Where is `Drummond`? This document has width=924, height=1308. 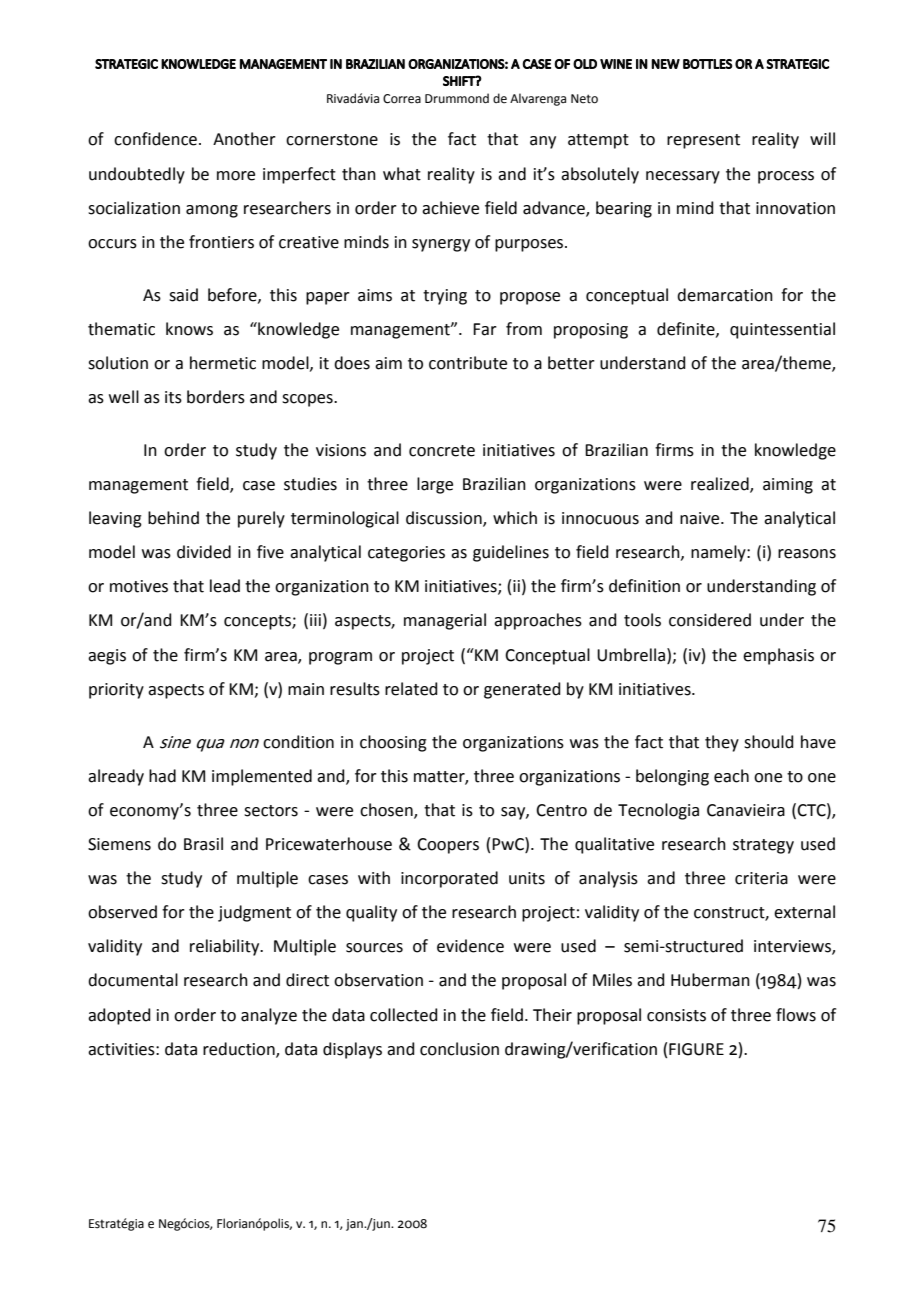 Drummond is located at coordinates (457, 98).
